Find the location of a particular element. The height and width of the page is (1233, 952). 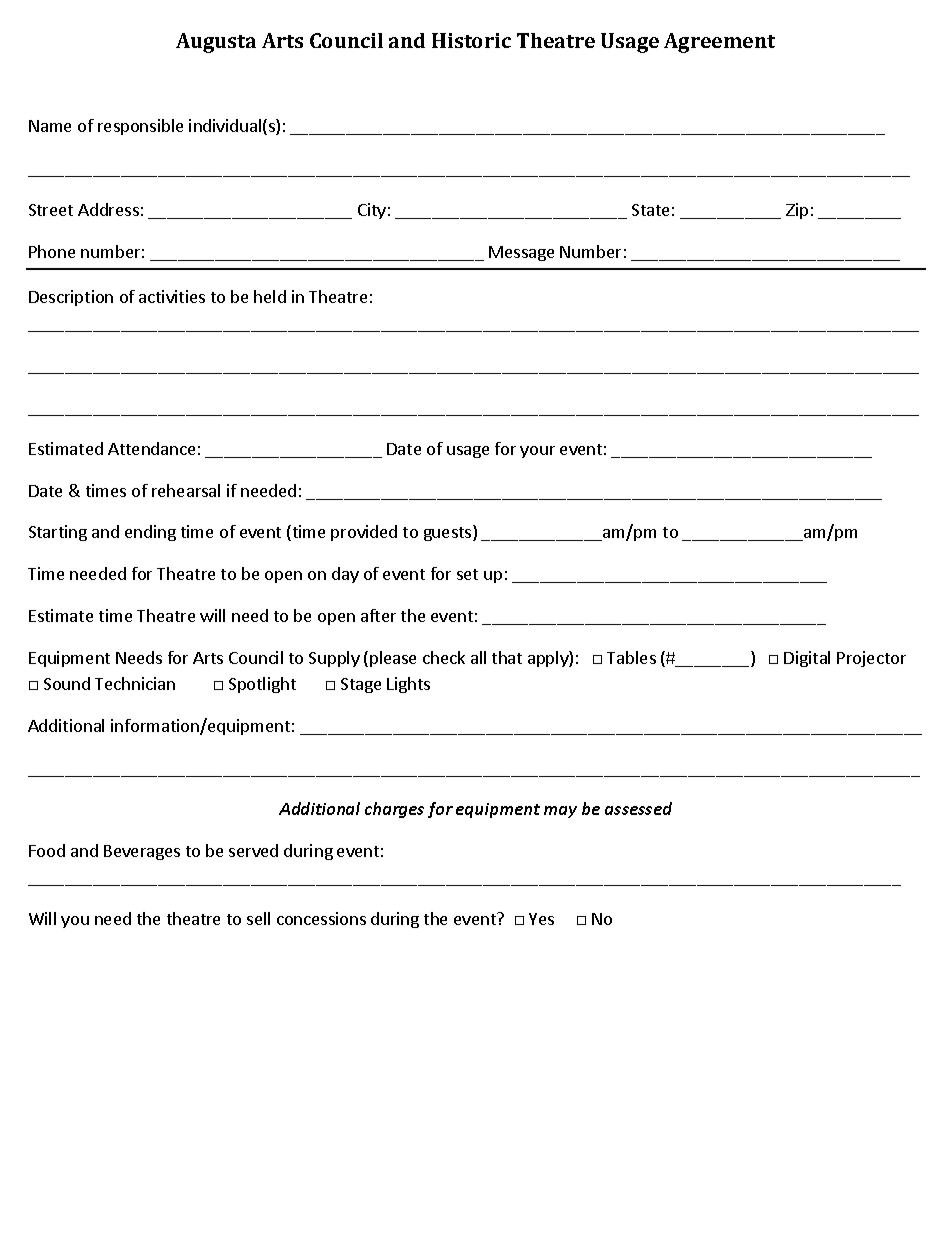

guests is located at coordinates (449, 533).
